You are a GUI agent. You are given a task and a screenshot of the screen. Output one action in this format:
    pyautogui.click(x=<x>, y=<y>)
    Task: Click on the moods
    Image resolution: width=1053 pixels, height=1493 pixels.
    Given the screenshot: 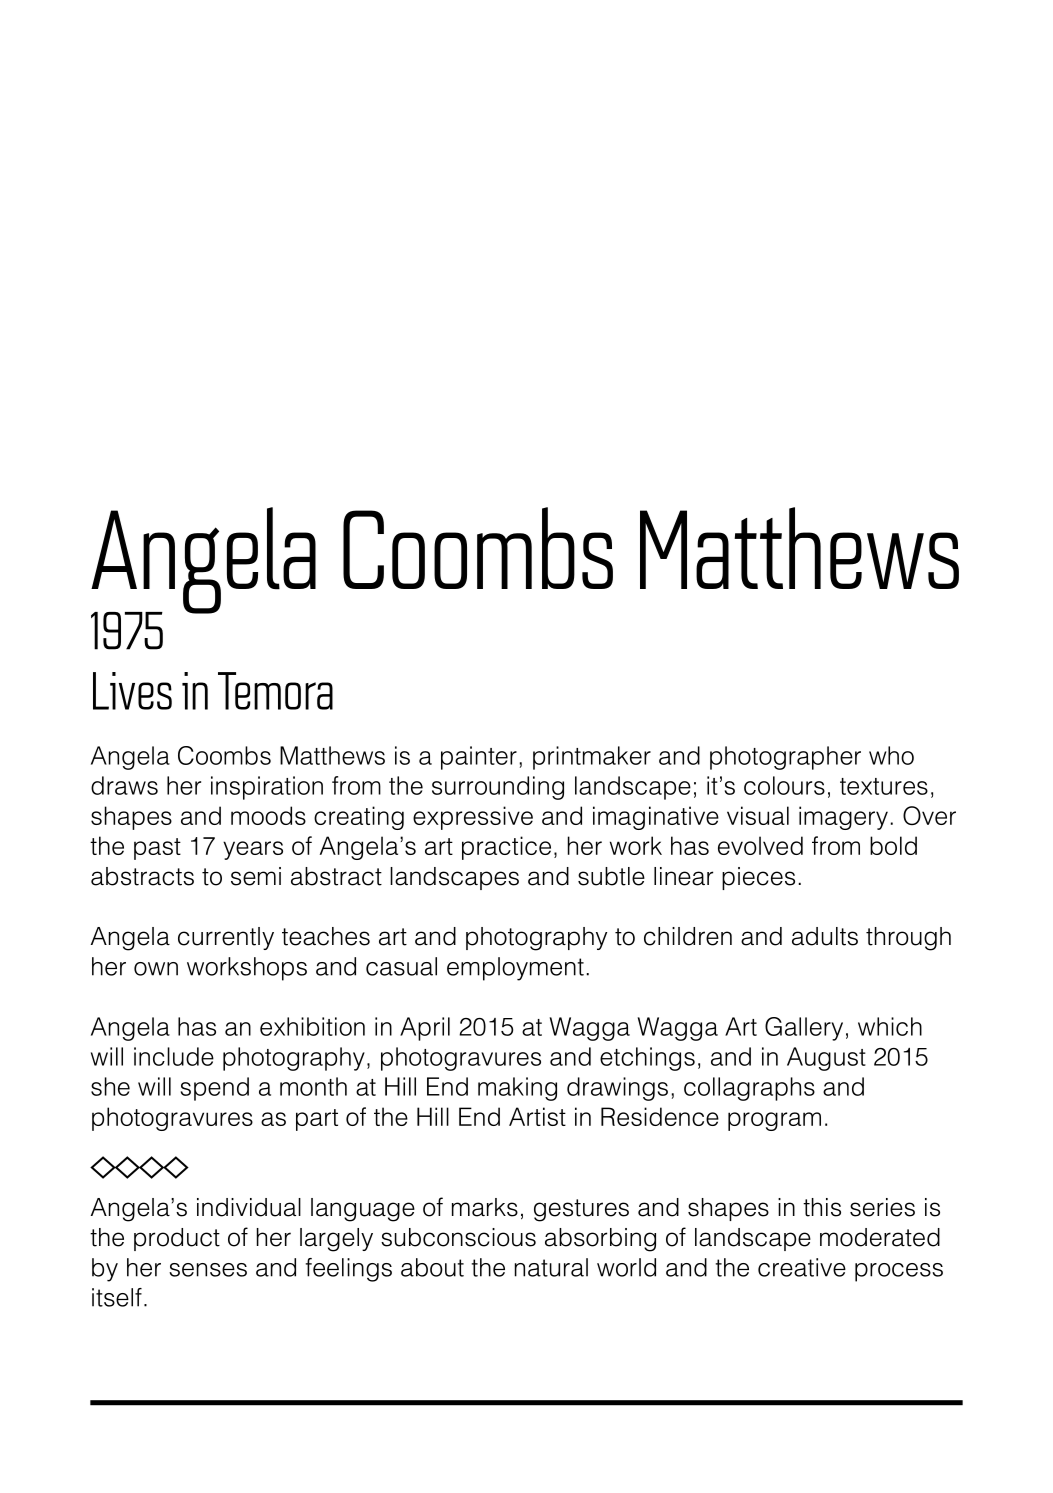 What is the action you would take?
    pyautogui.click(x=268, y=815)
